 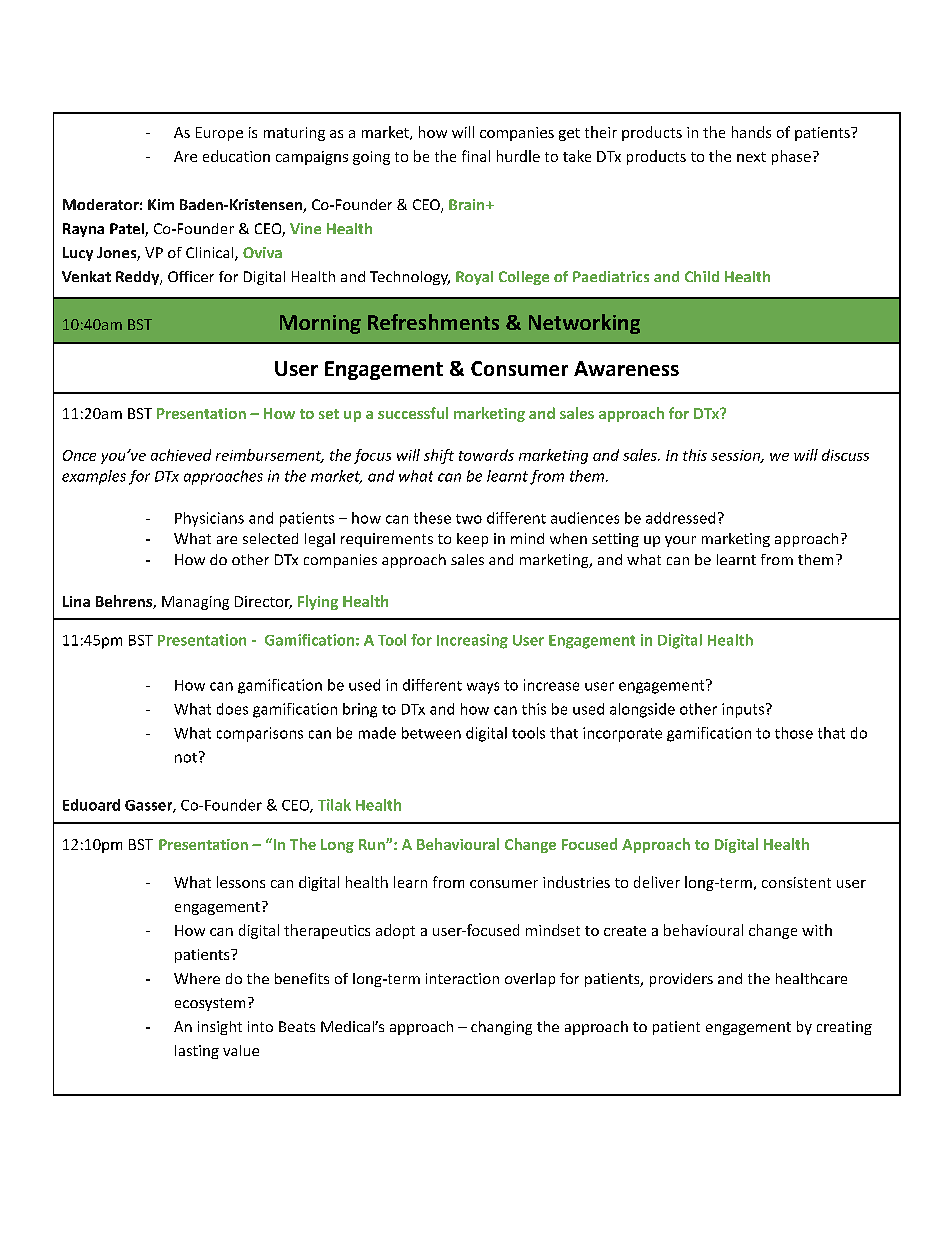 What do you see at coordinates (476, 156) in the screenshot?
I see `final` at bounding box center [476, 156].
